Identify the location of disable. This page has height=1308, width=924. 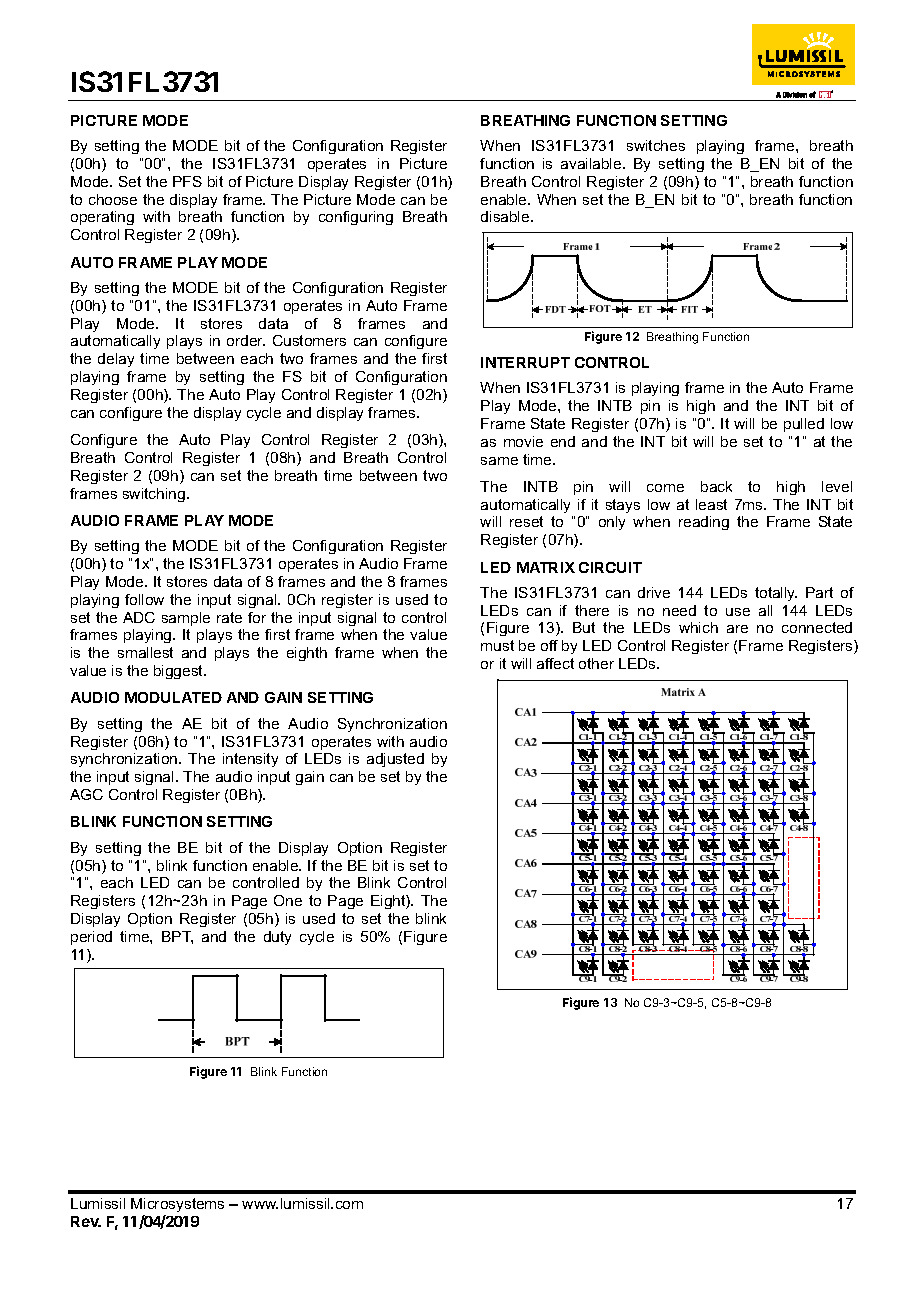
(506, 216).
